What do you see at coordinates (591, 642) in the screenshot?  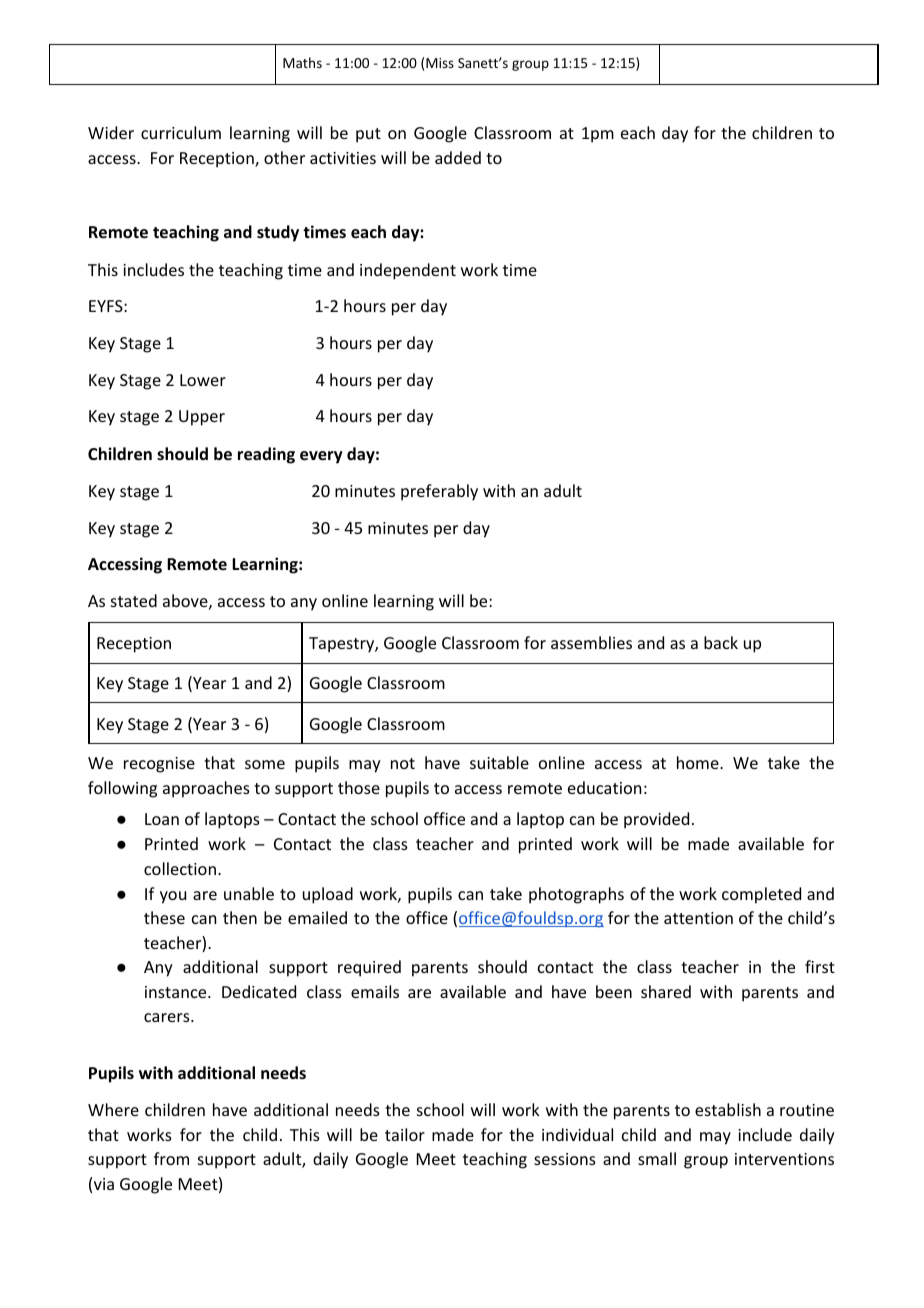 I see `assemblies` at bounding box center [591, 642].
